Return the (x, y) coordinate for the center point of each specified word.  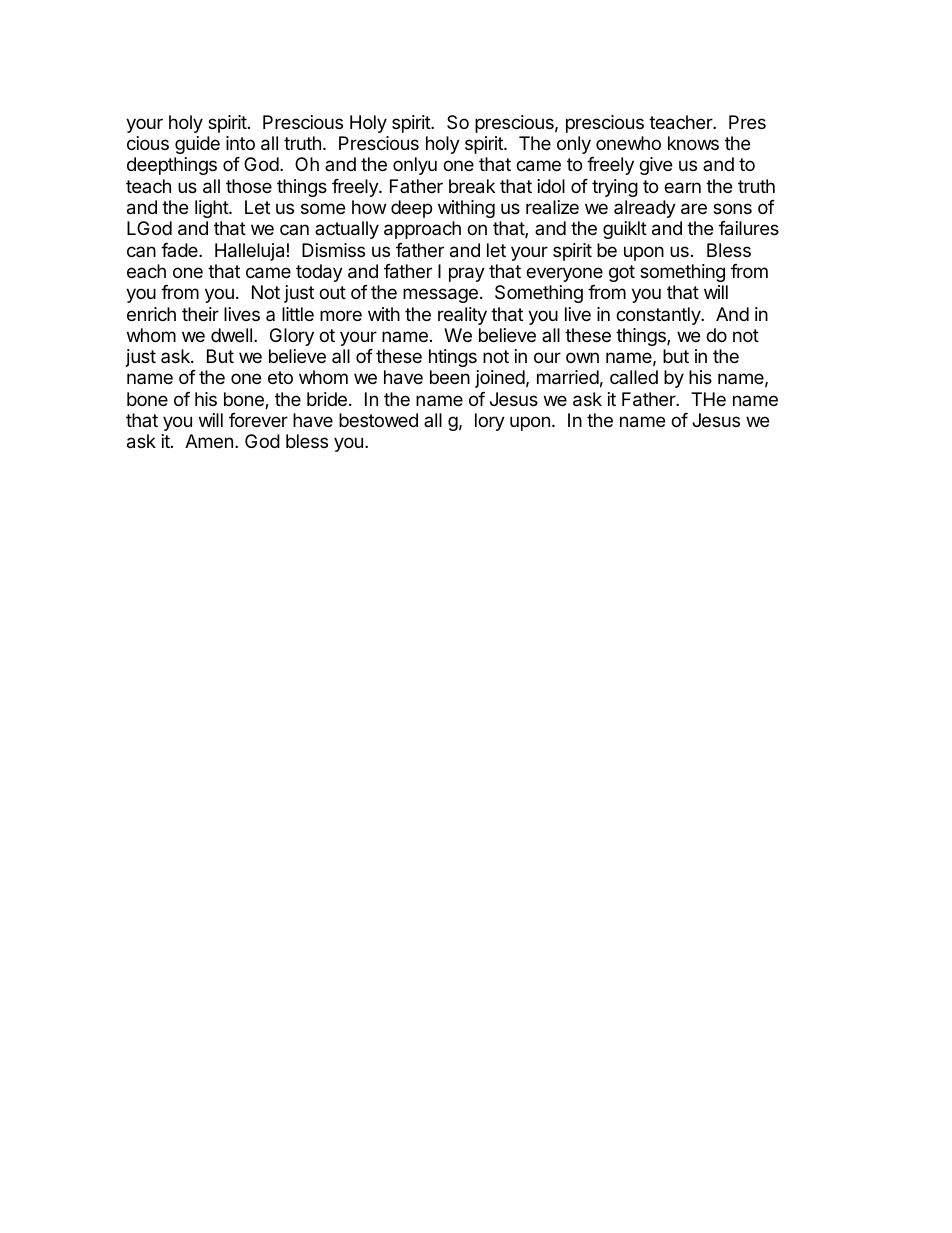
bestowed (378, 420)
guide (197, 145)
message (440, 295)
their (200, 314)
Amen (209, 441)
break (472, 186)
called (634, 377)
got (622, 273)
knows (693, 143)
